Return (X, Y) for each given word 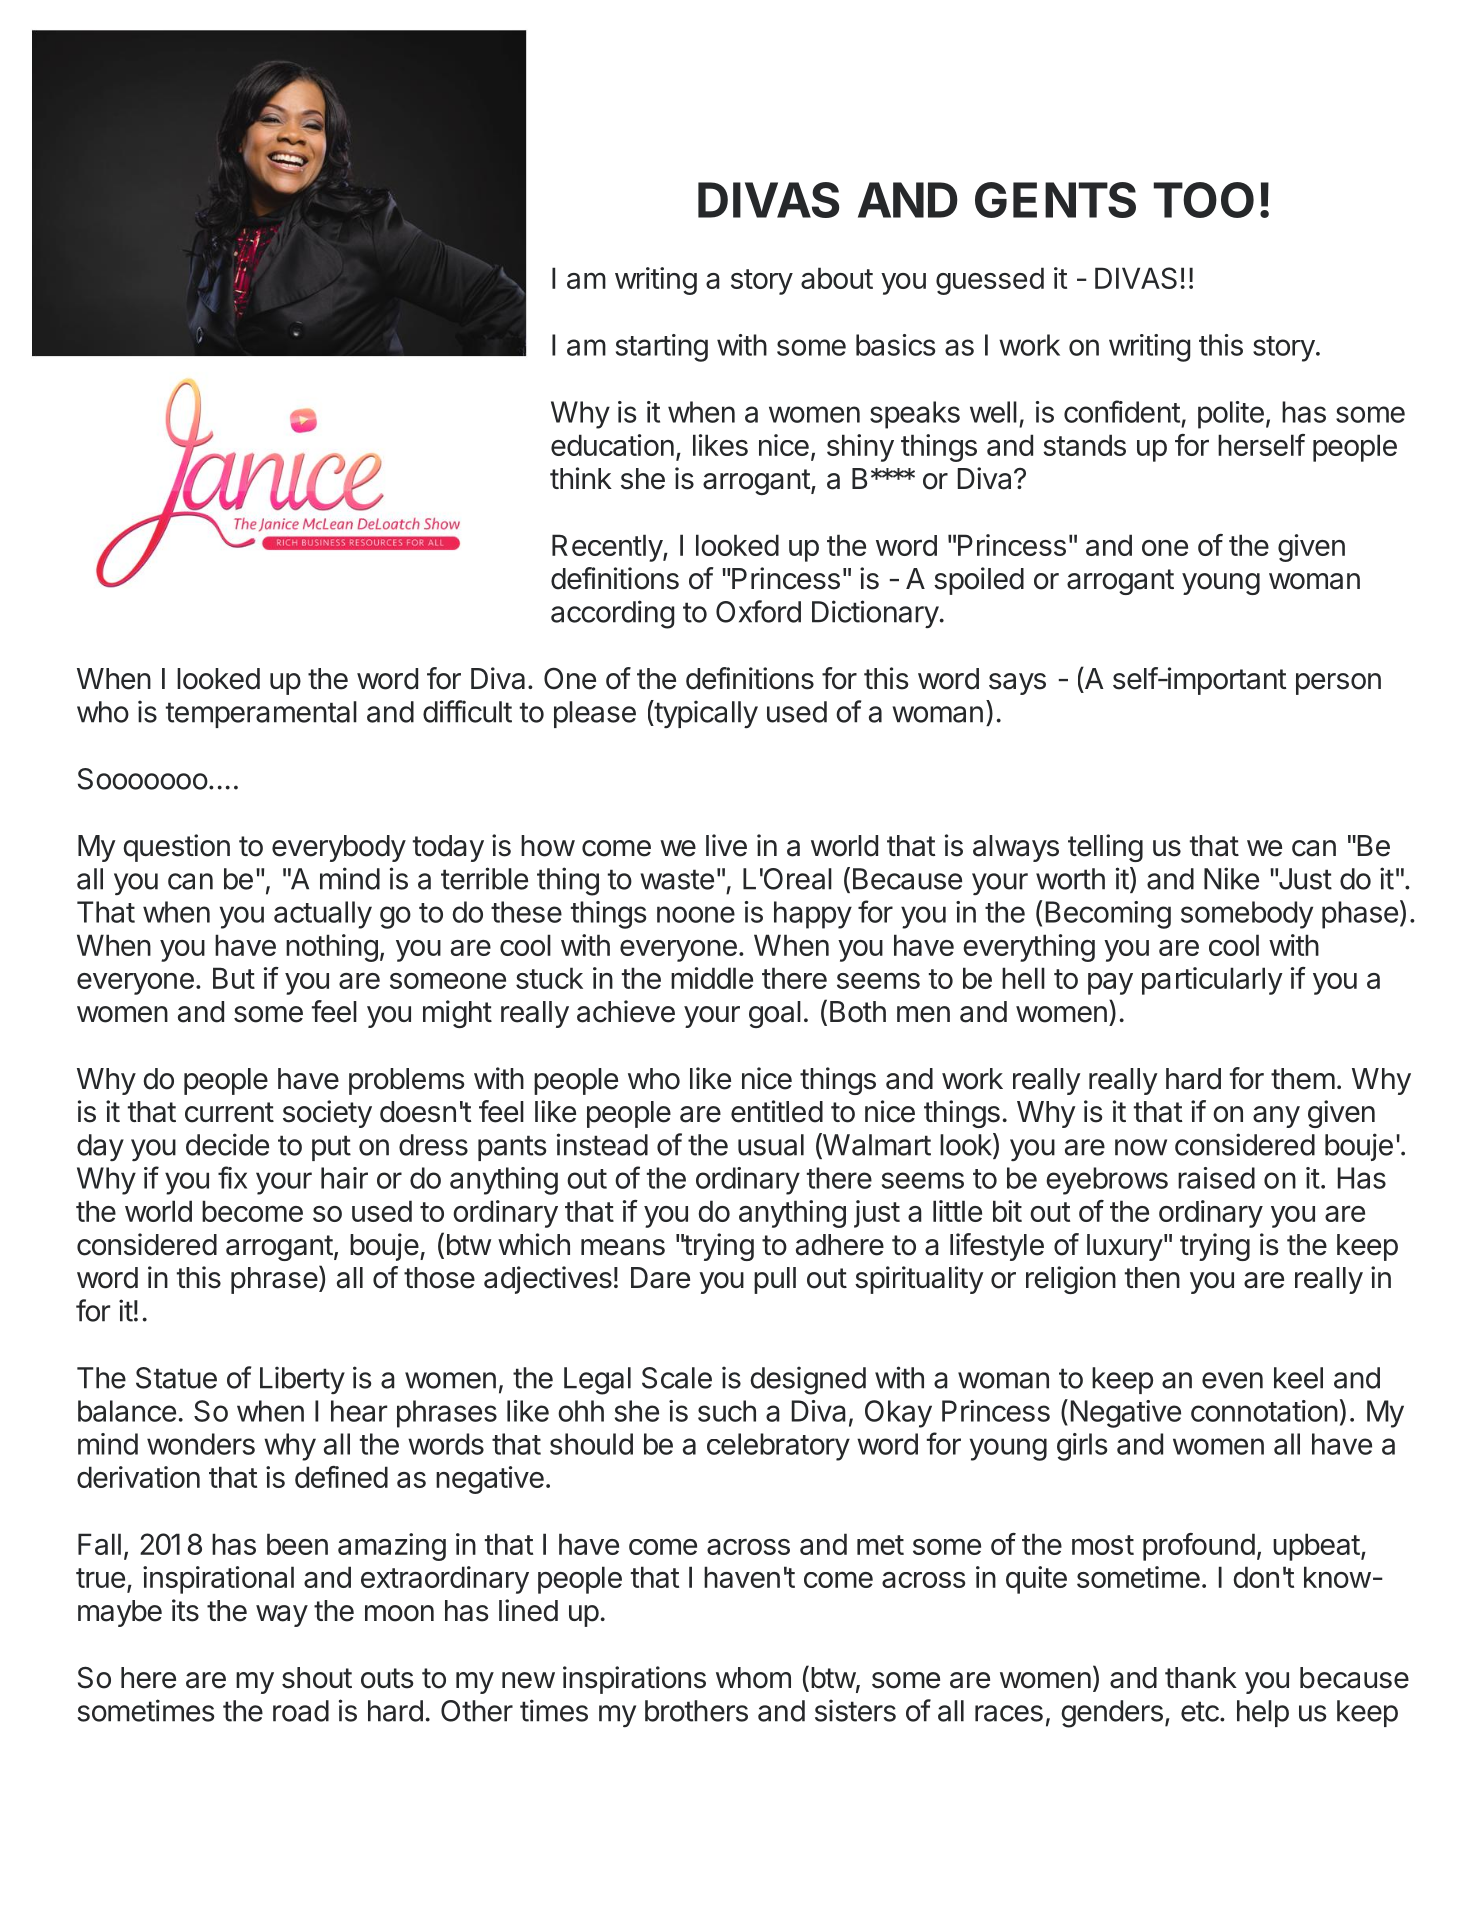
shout (317, 1678)
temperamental (261, 714)
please (595, 714)
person (1338, 684)
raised (1216, 1178)
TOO (1203, 200)
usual (771, 1145)
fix (232, 1177)
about (837, 278)
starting (662, 348)
